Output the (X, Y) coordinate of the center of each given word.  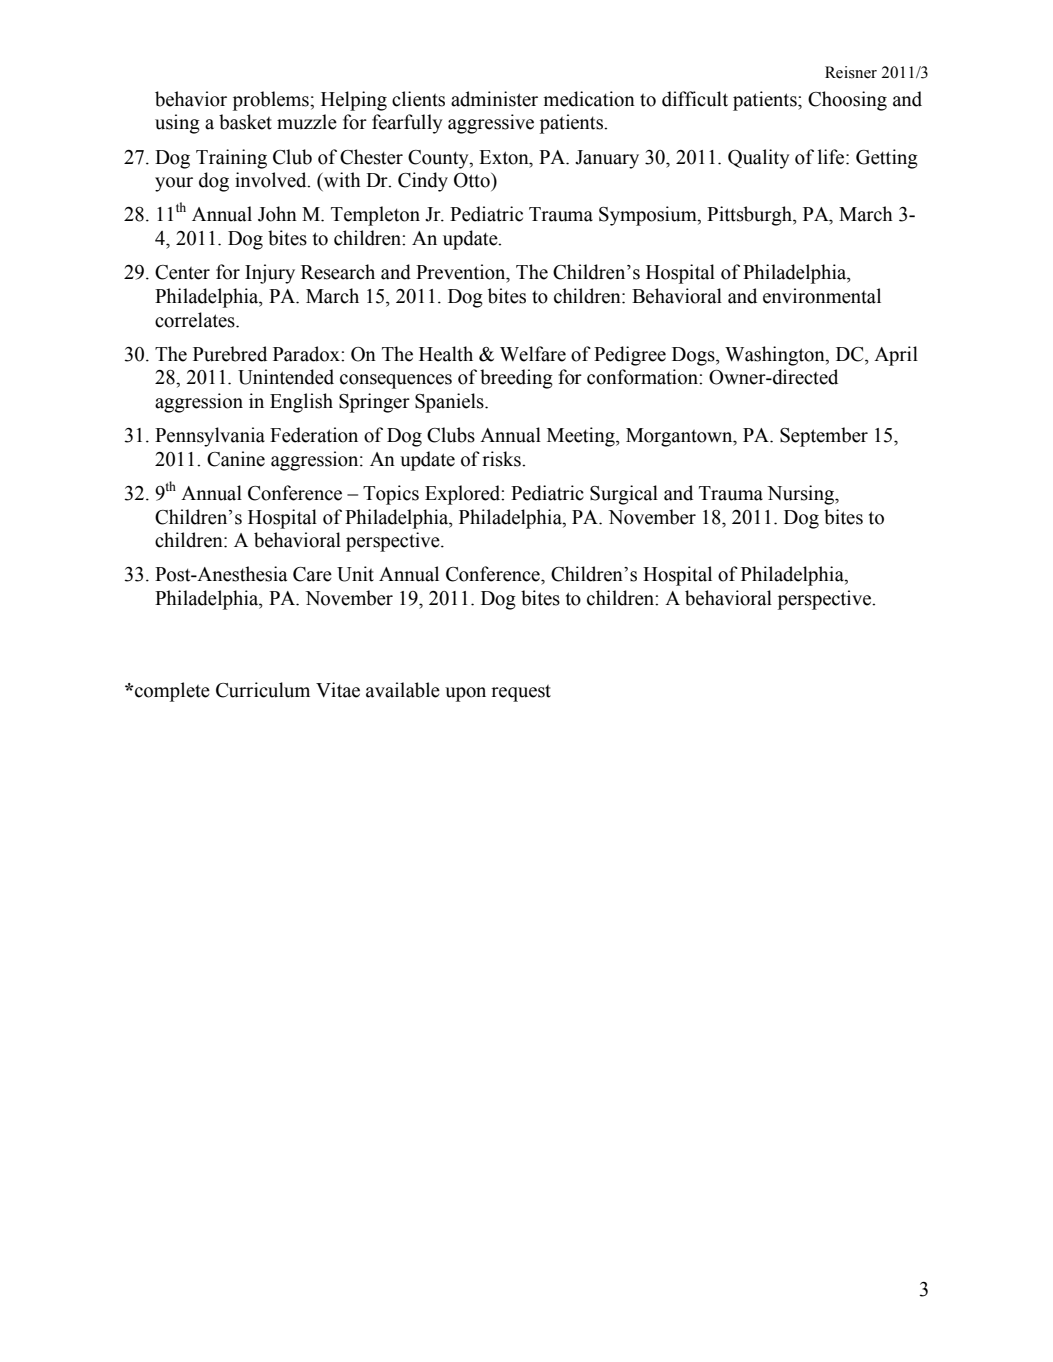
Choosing (847, 101)
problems (272, 101)
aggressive (491, 124)
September (824, 437)
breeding (516, 379)
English (301, 403)
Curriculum (263, 690)
